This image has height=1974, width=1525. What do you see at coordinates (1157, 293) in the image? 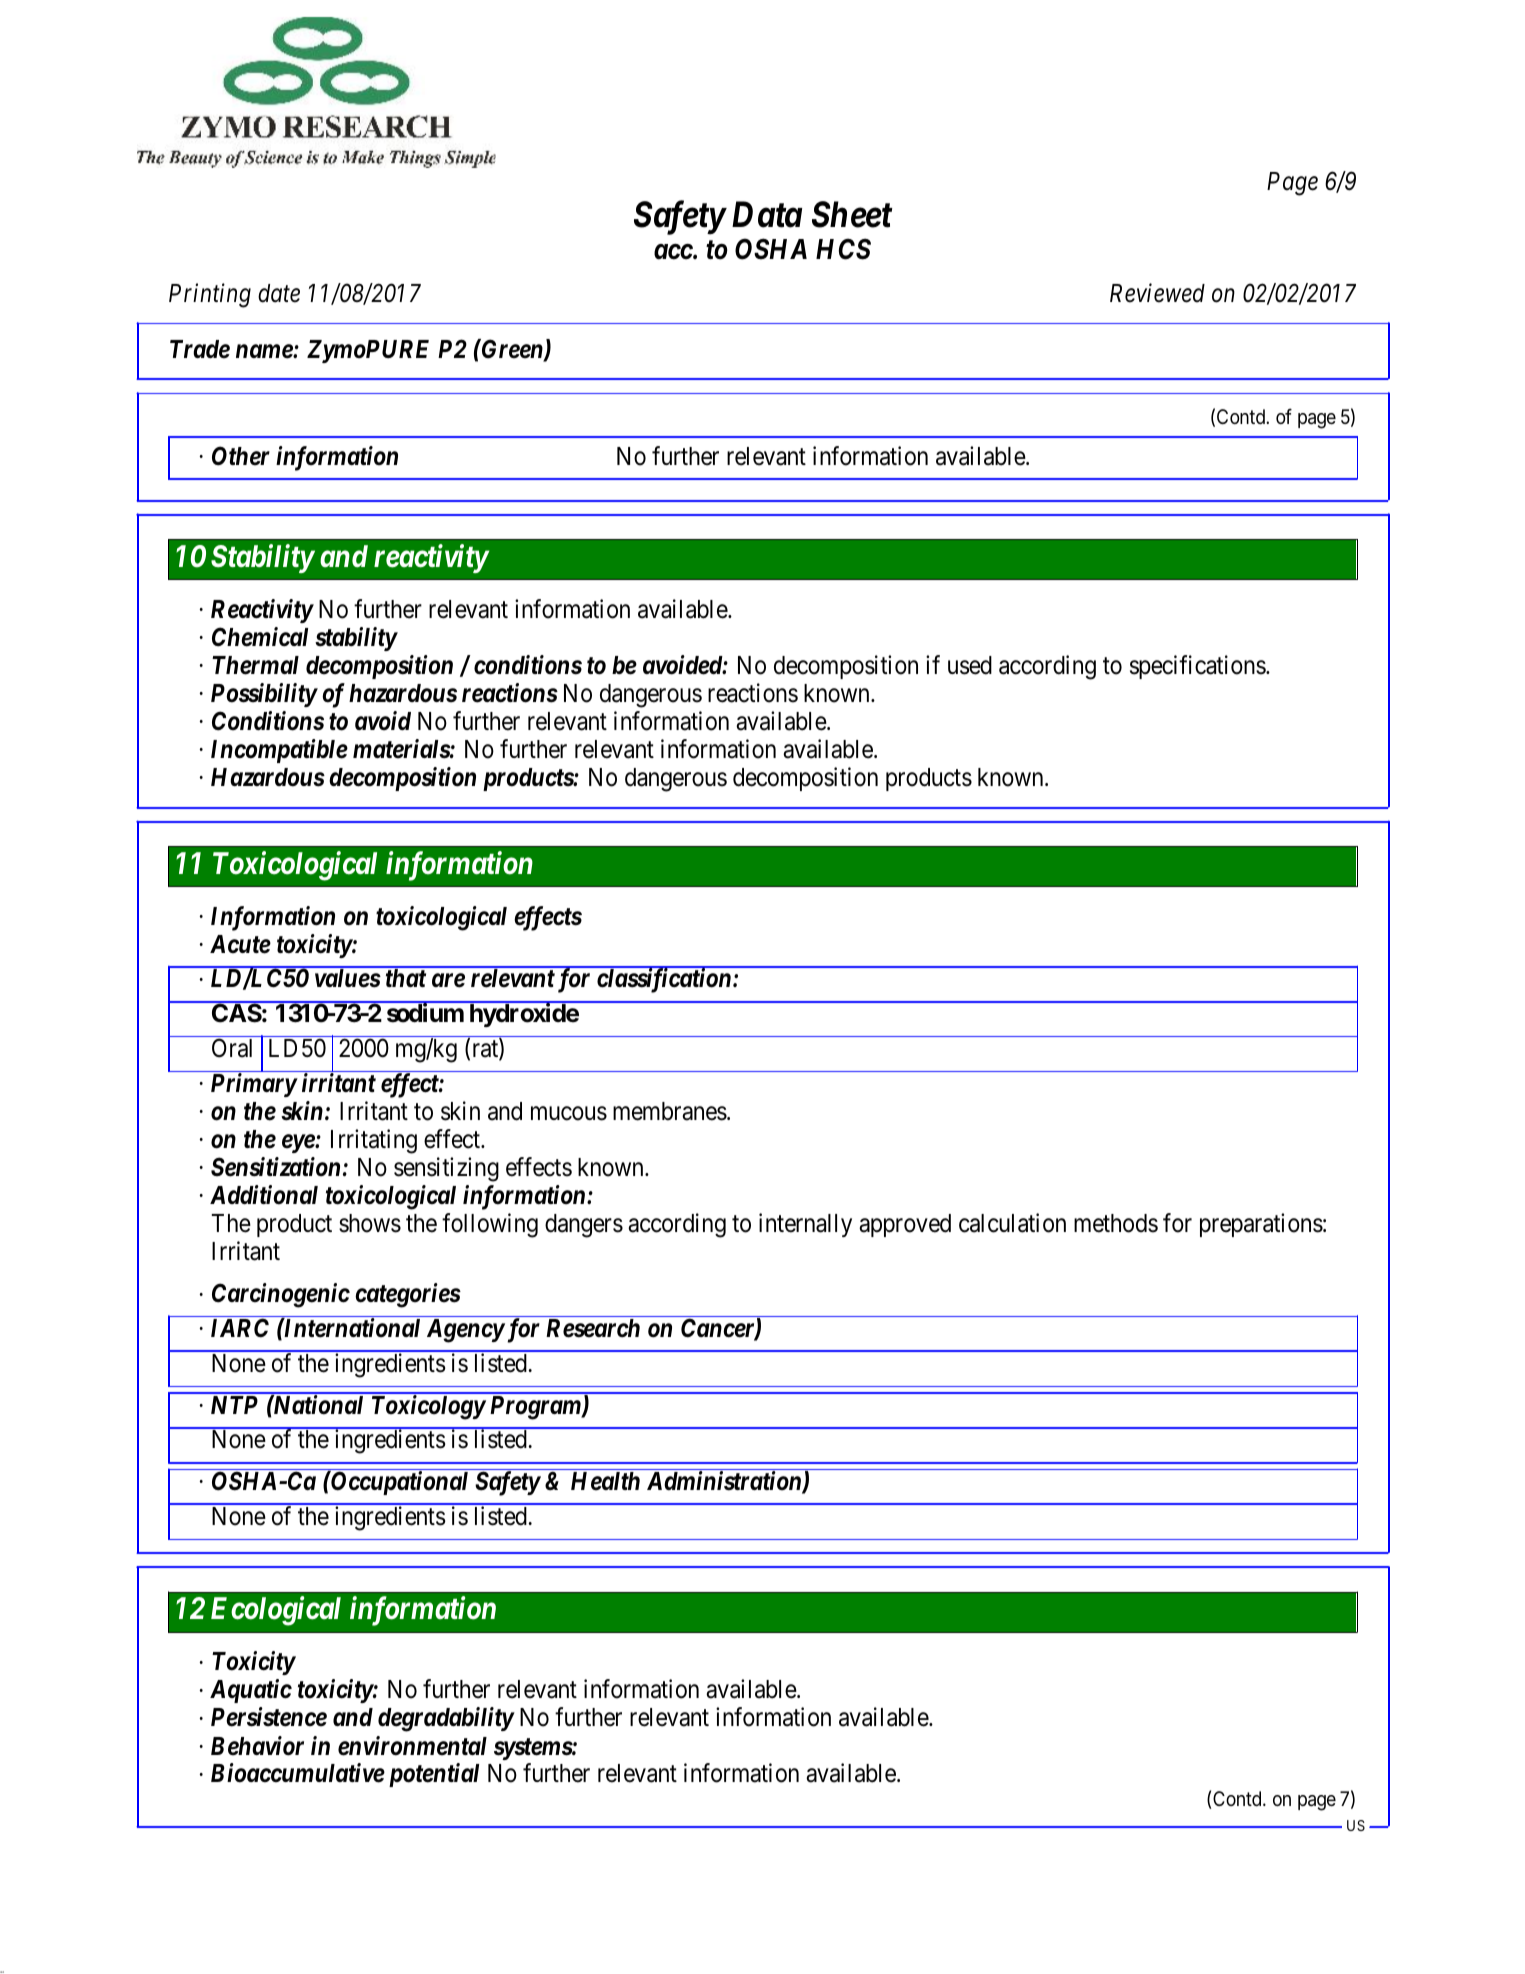
I see `Reviewed` at bounding box center [1157, 293].
